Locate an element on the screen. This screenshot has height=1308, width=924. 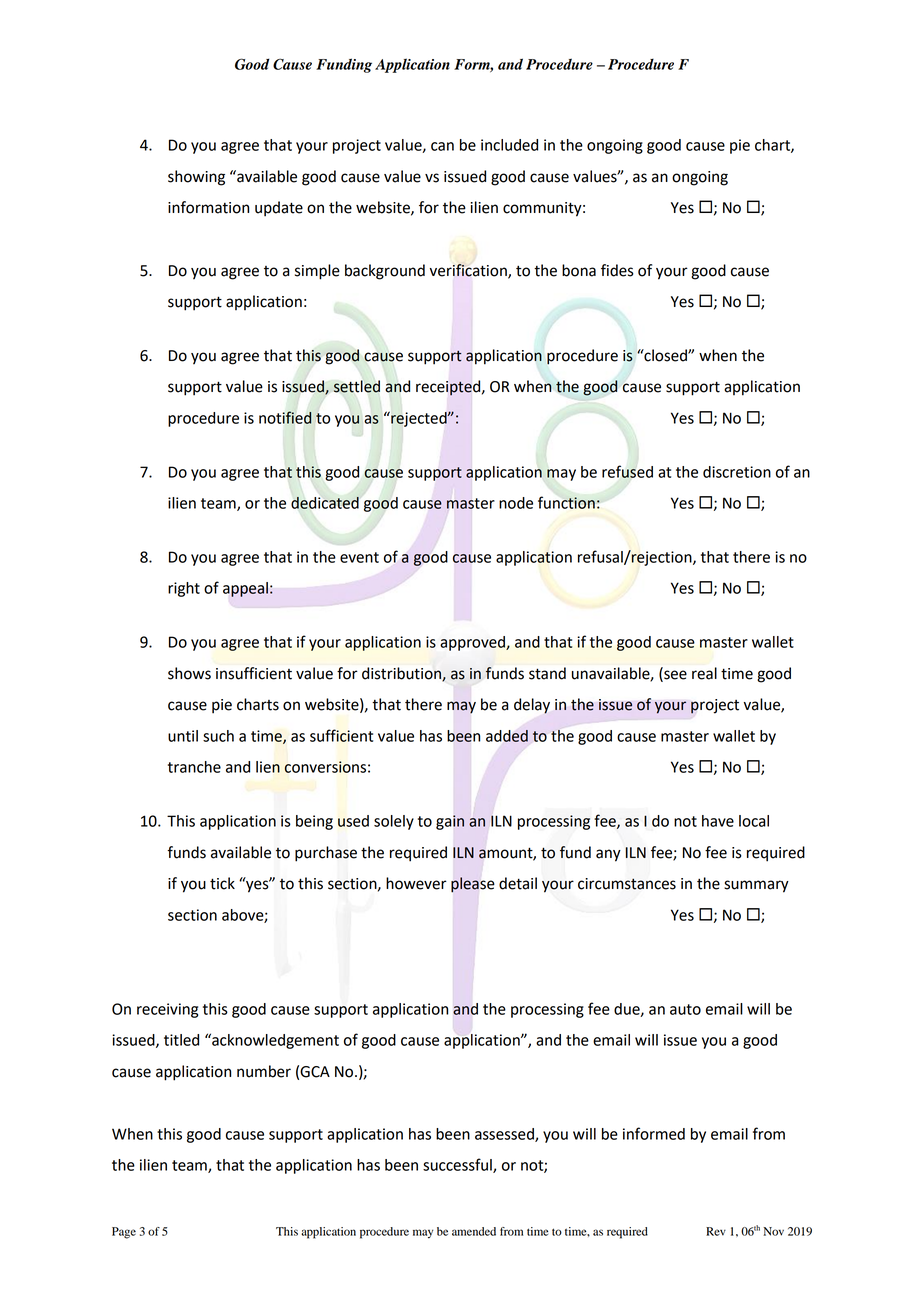
Page is located at coordinates (124, 1233).
